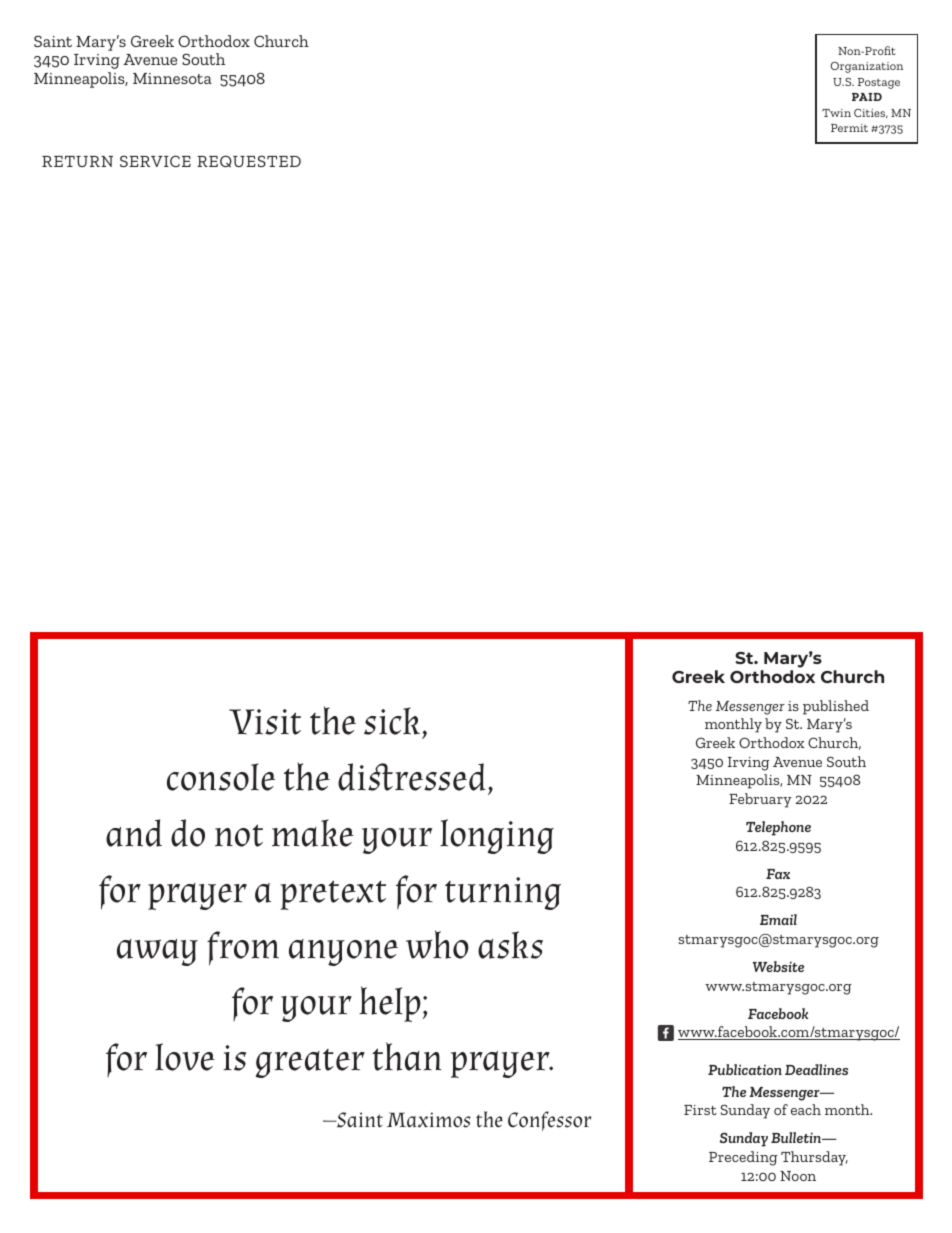  Describe the element at coordinates (249, 161) in the screenshot. I see `REQUESTED` at that location.
